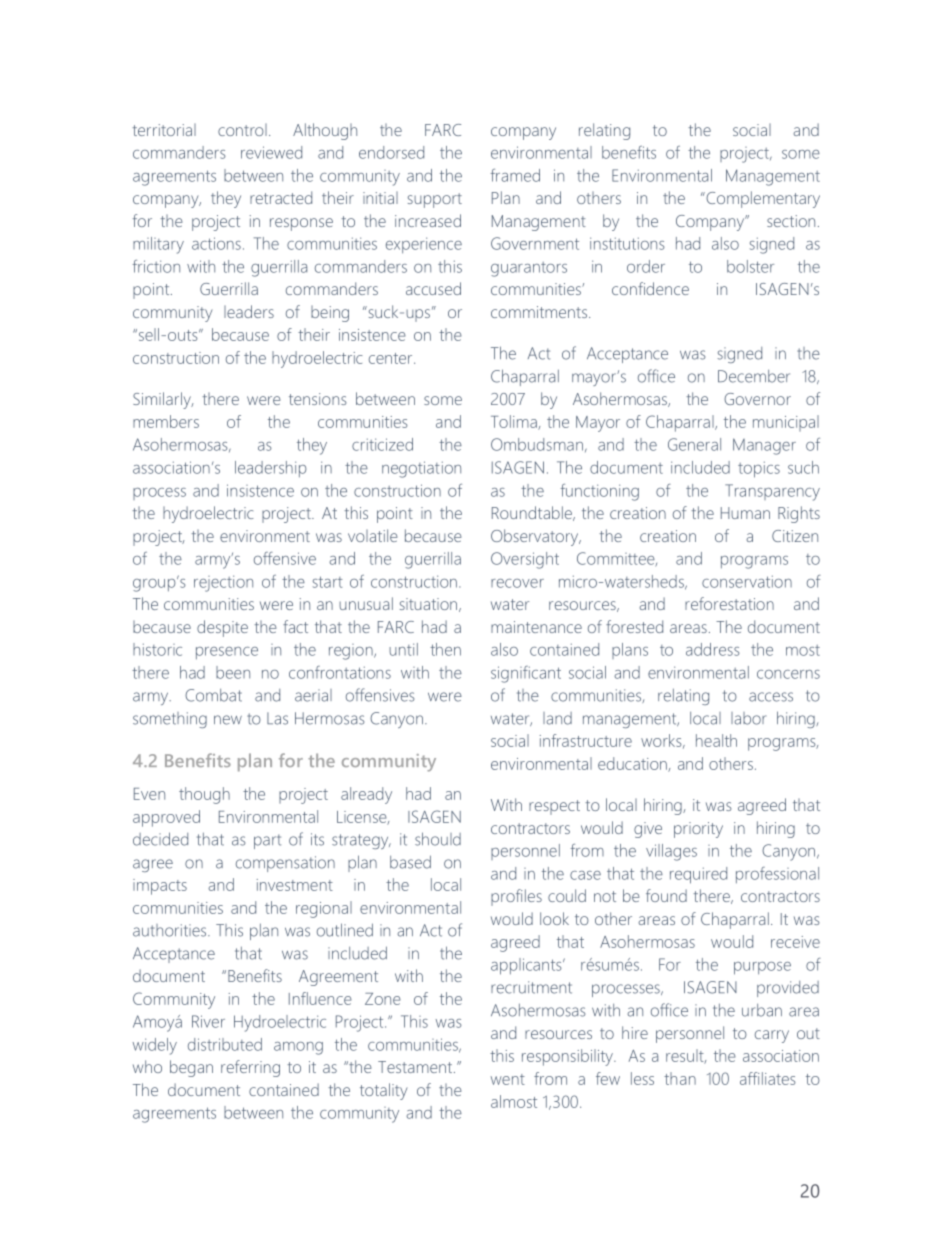  What do you see at coordinates (540, 312) in the document?
I see `commitments` at bounding box center [540, 312].
